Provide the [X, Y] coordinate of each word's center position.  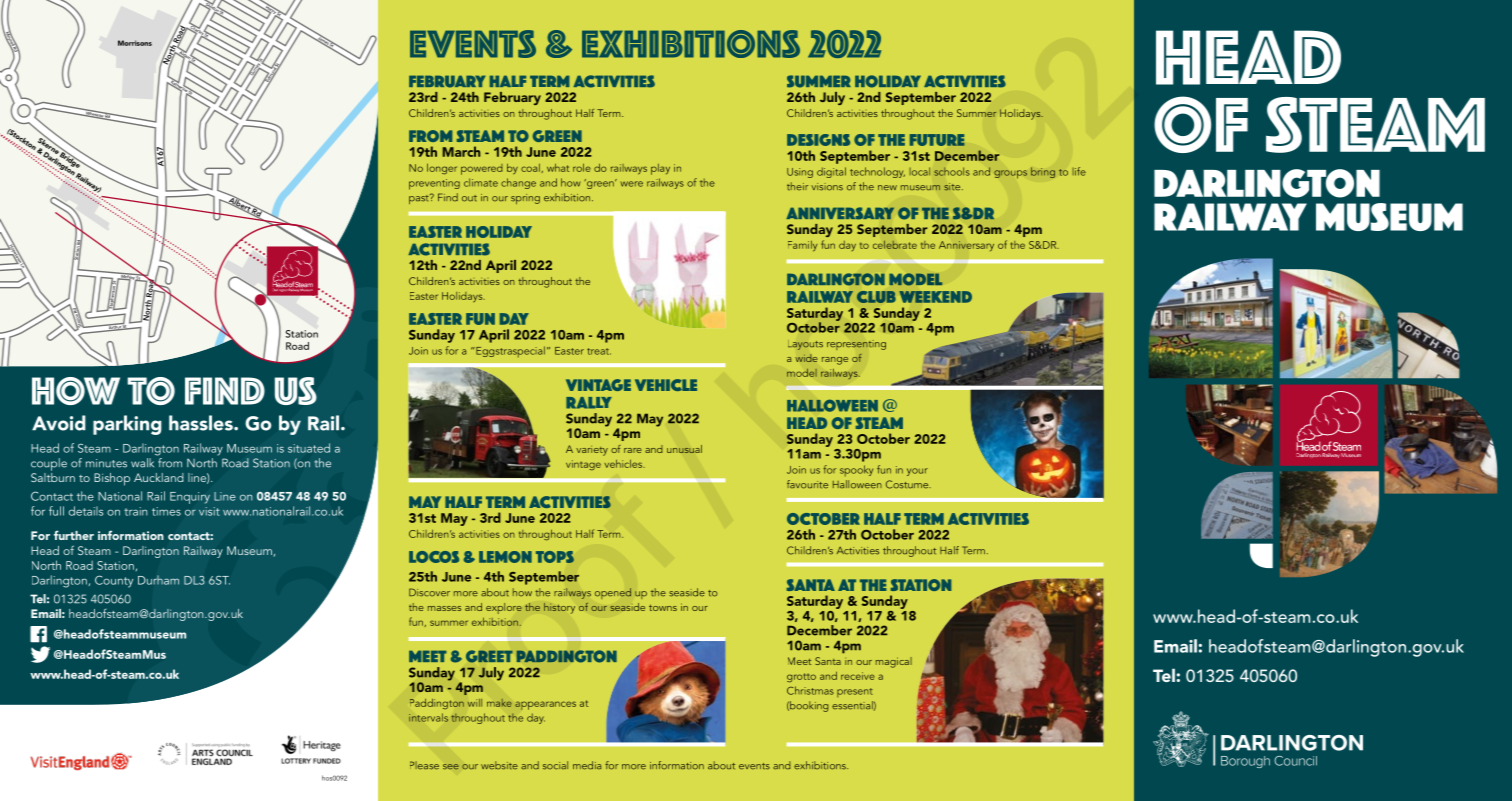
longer [442, 169]
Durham [158, 580]
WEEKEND [935, 297]
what [558, 168]
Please [424, 765]
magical [894, 662]
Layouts [805, 345]
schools [952, 171]
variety [592, 451]
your [917, 472]
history [559, 608]
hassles [202, 423]
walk [142, 463]
